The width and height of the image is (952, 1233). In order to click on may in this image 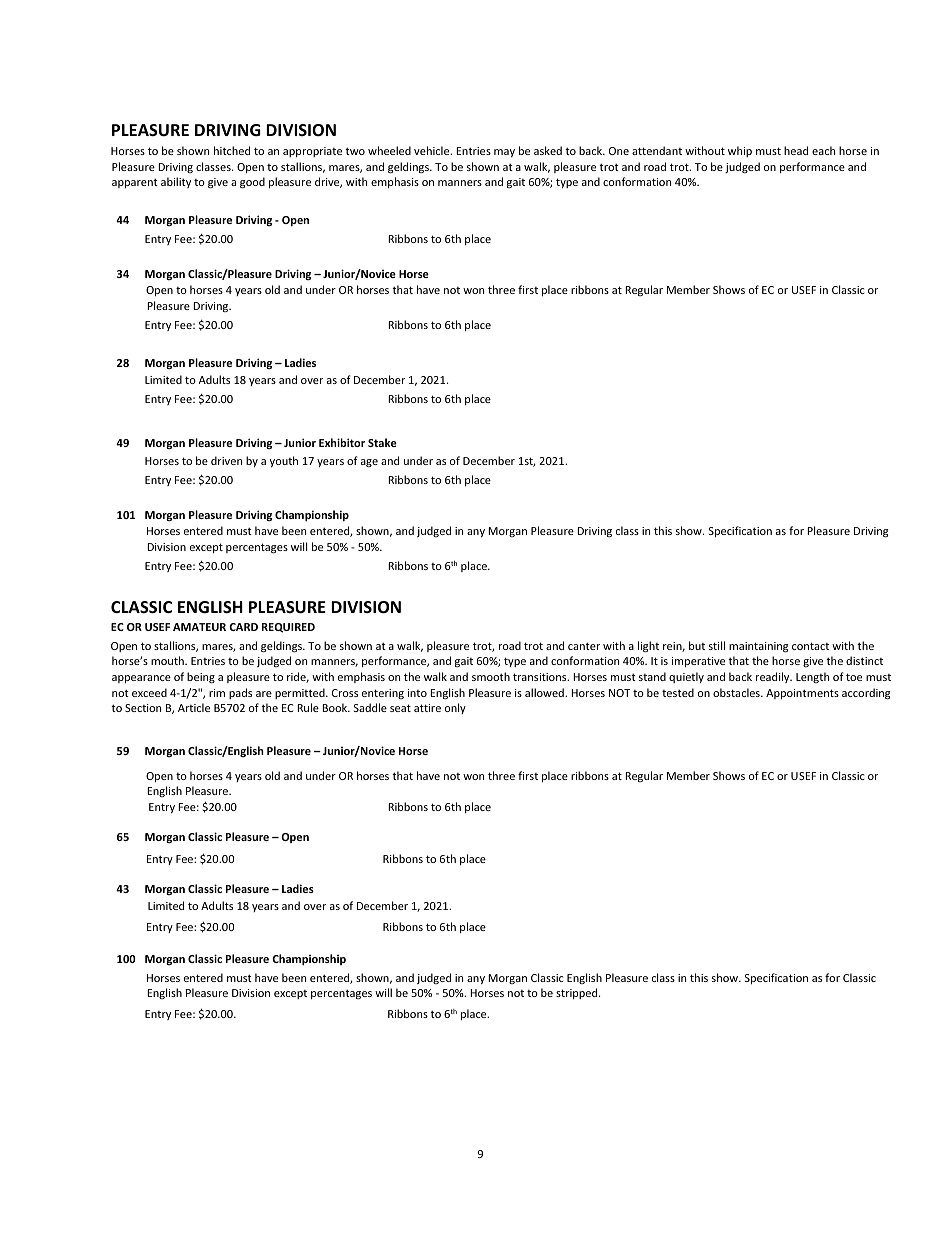, I will do `click(504, 153)`.
